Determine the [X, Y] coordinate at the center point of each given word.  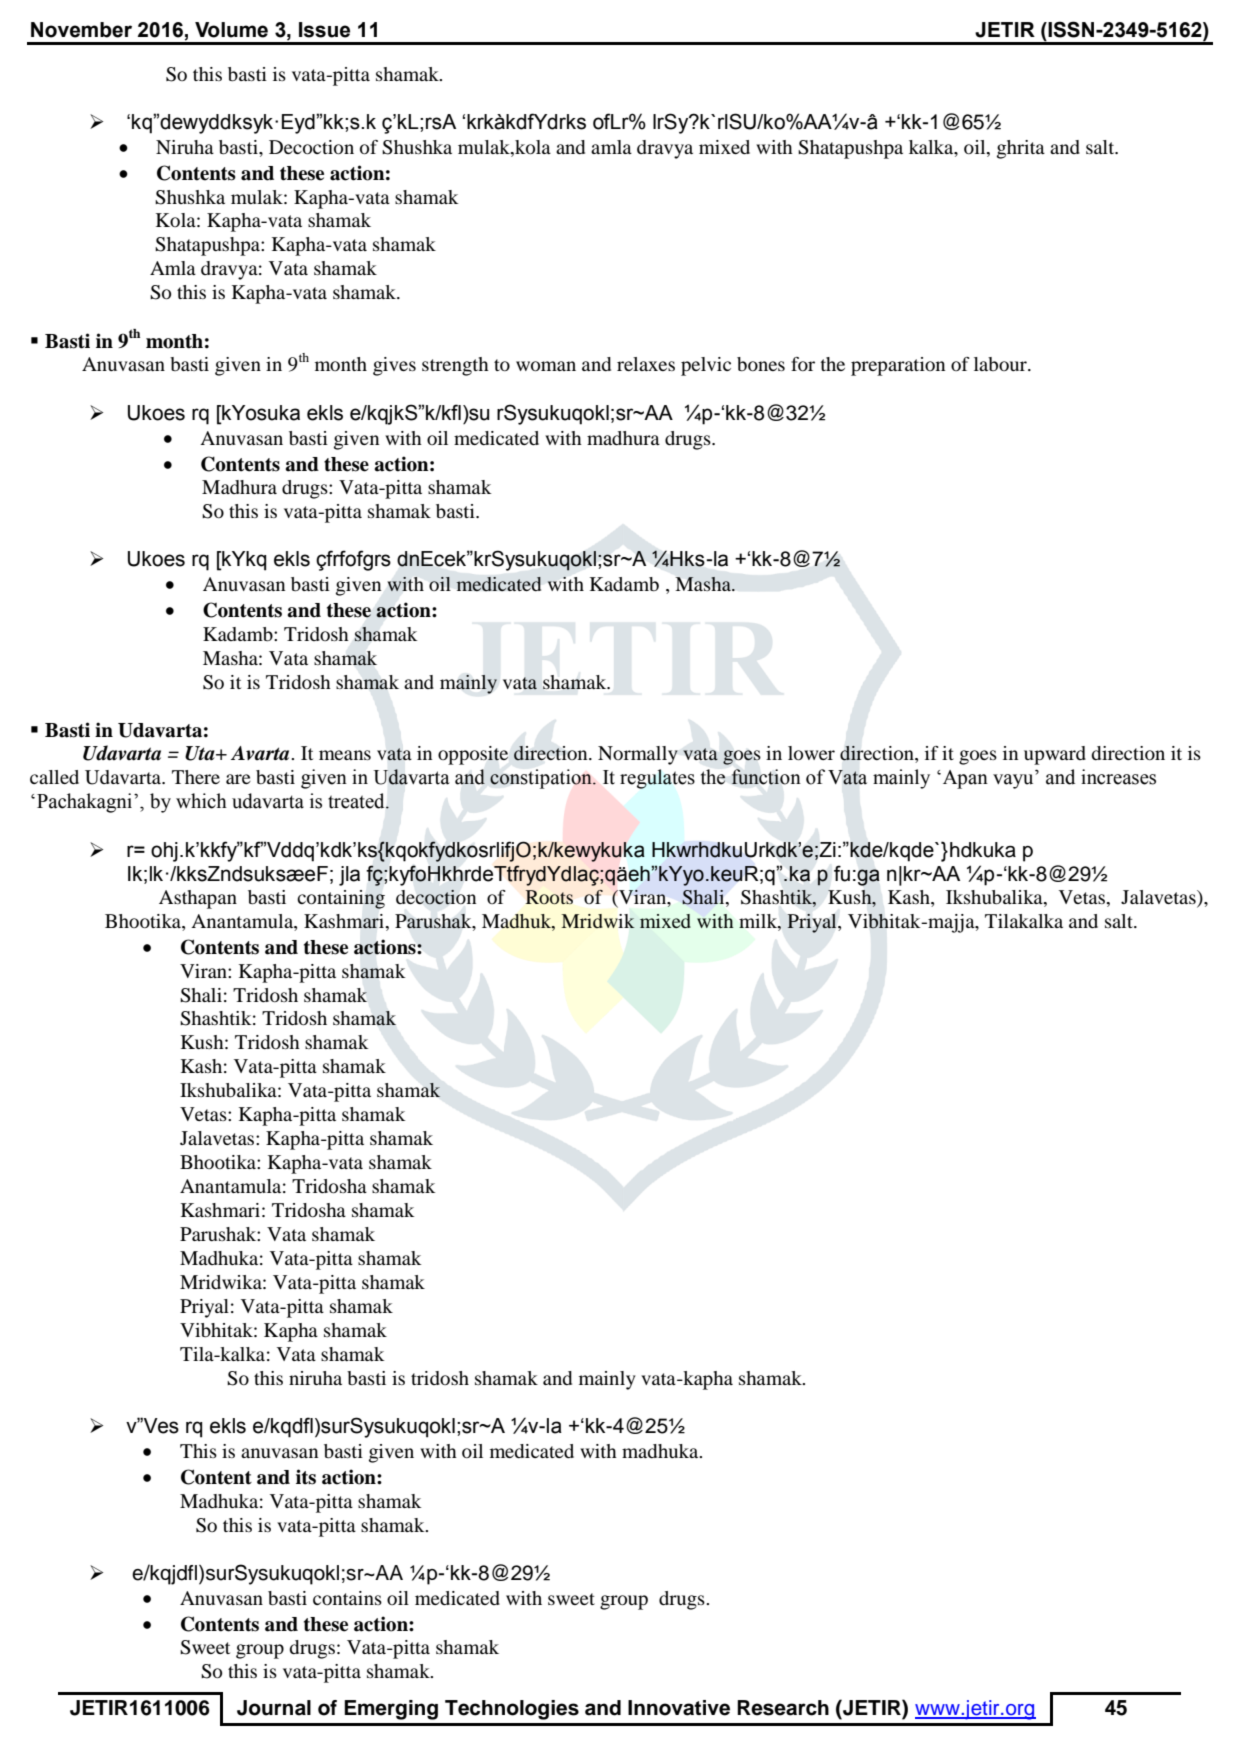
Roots [549, 897]
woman [546, 366]
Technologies [512, 1710]
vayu [1013, 781]
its [306, 1477]
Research [783, 1708]
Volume [231, 30]
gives [394, 366]
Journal [274, 1708]
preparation [898, 366]
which [201, 801]
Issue [324, 30]
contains [347, 1598]
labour [1001, 364]
